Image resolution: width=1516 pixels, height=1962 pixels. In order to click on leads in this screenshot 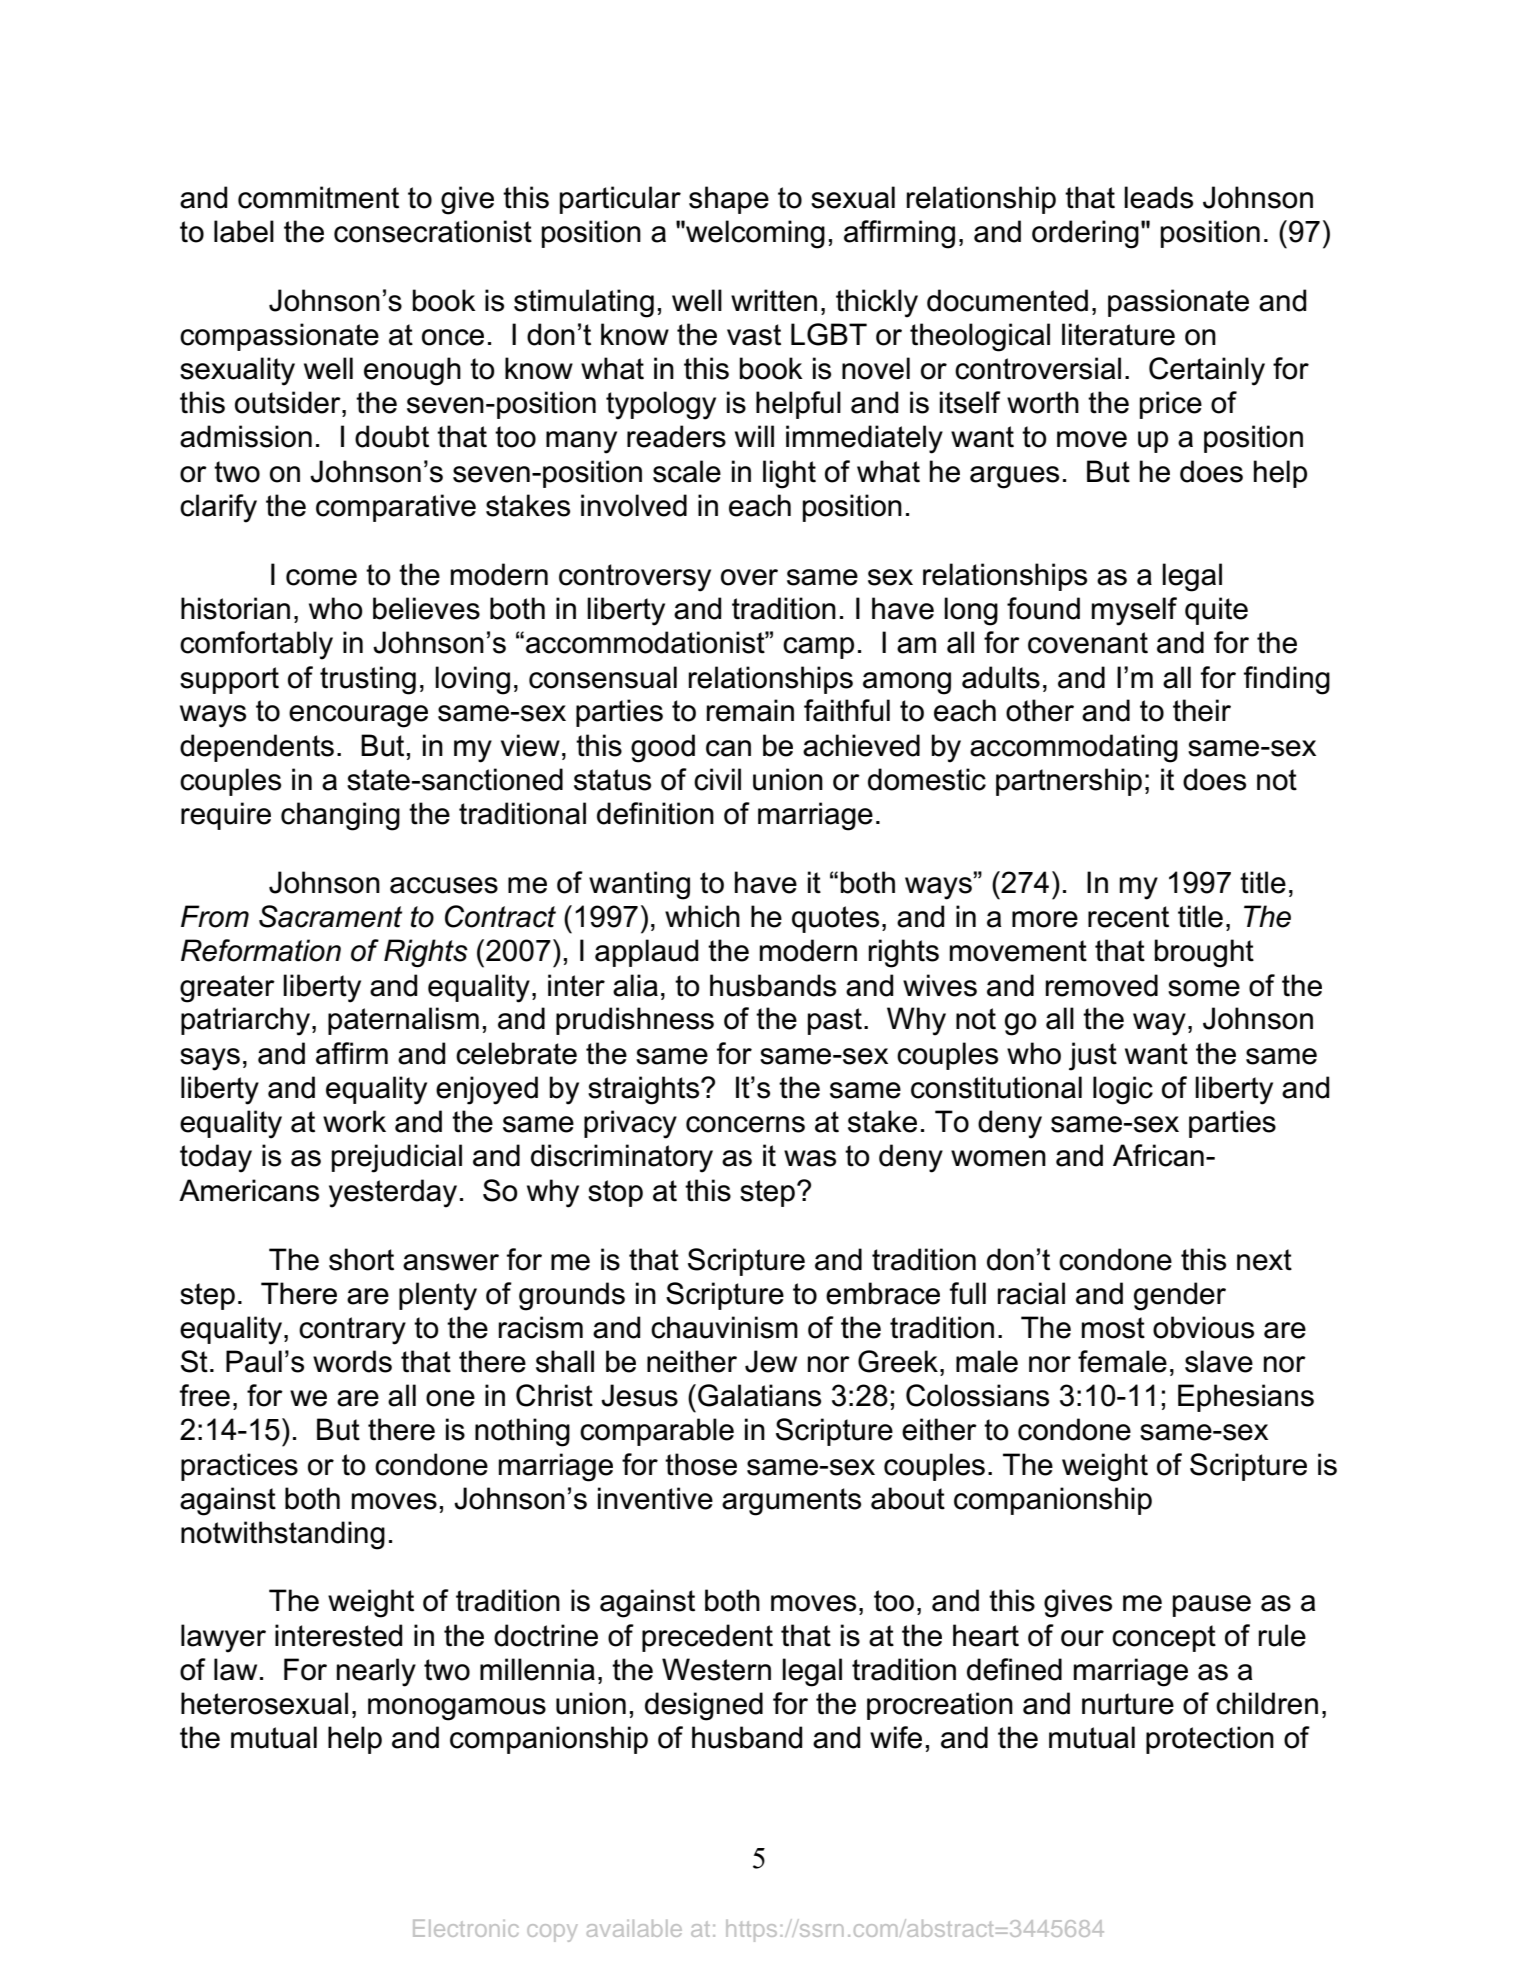, I will do `click(1158, 197)`.
